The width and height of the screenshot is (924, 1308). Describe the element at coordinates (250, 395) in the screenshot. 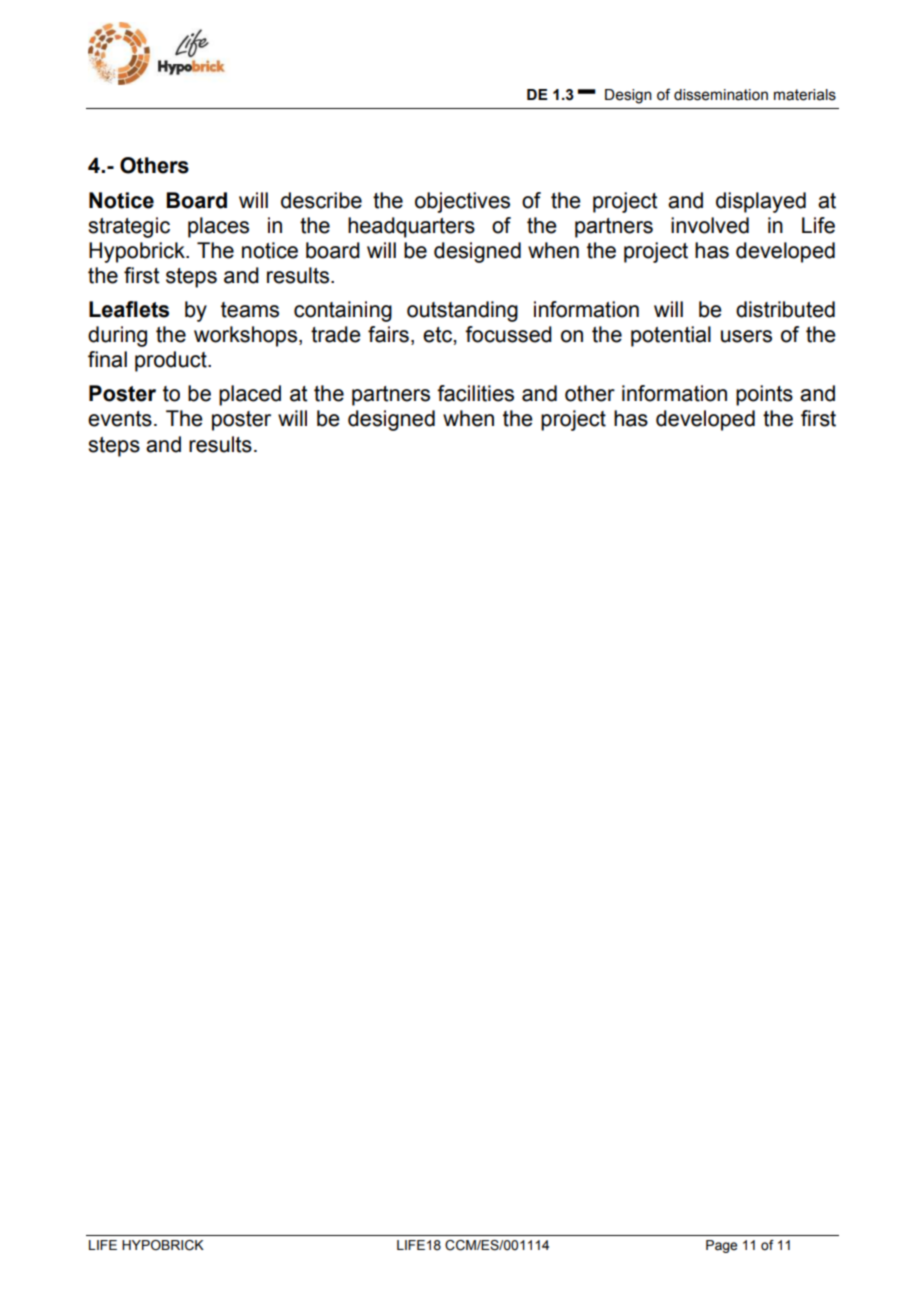

I see `placed` at that location.
